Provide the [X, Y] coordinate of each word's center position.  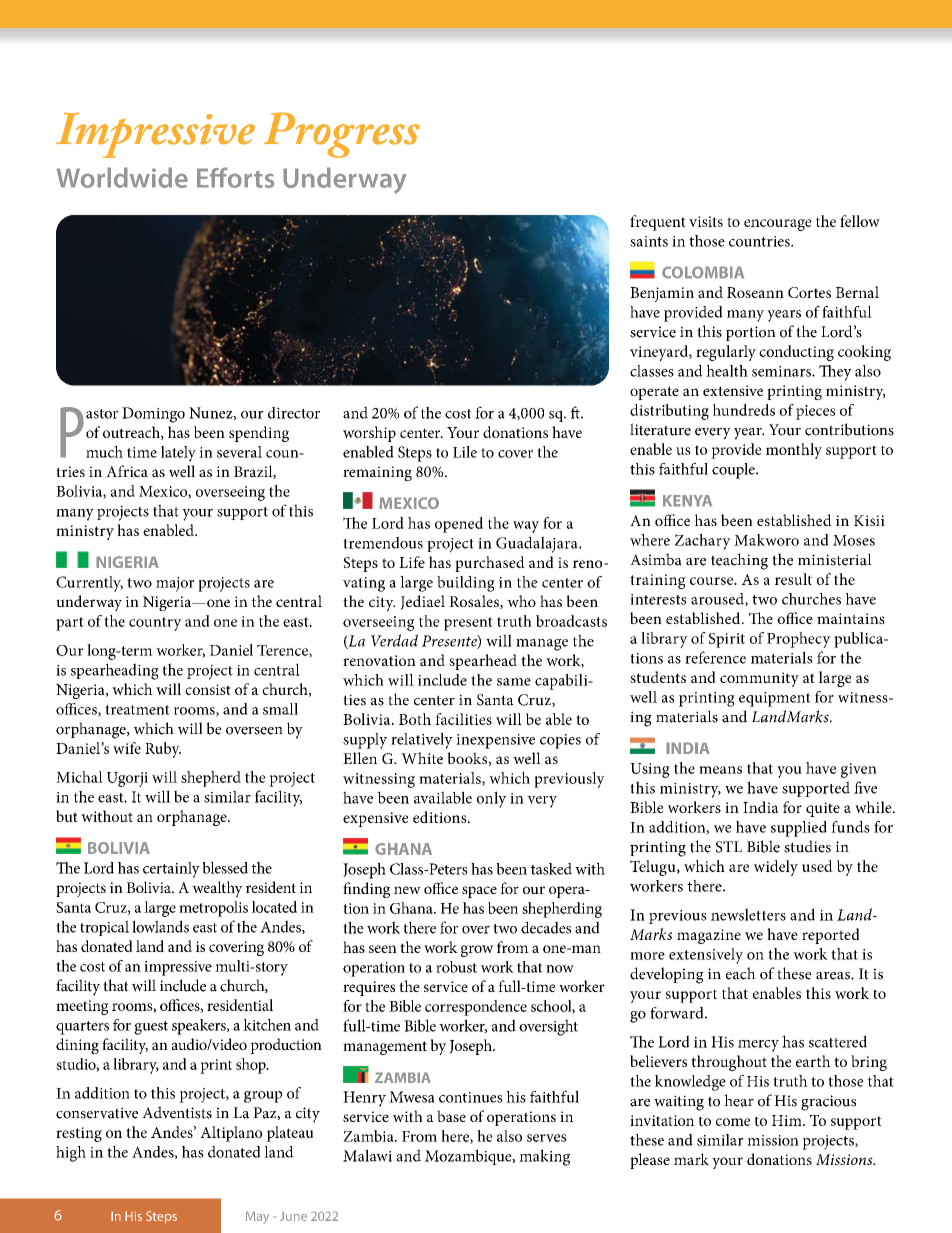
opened [459, 525]
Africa [127, 471]
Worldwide [122, 177]
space [479, 892]
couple [734, 471]
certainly [171, 870]
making [544, 1157]
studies [807, 846]
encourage [778, 225]
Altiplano [231, 1134]
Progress [342, 135]
